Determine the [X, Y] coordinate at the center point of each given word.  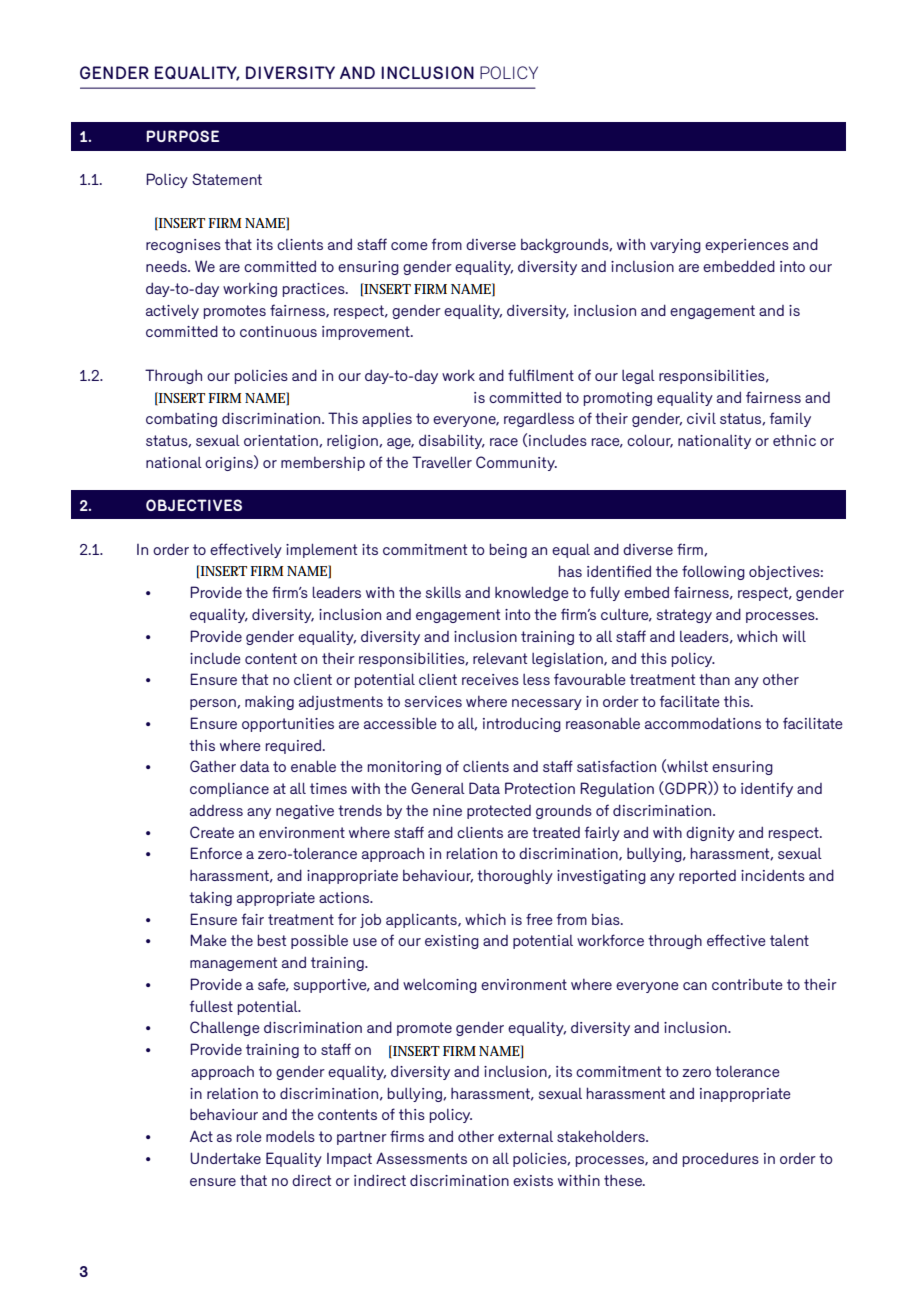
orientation [282, 441]
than [714, 679]
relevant [500, 658]
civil [701, 418]
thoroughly [515, 876]
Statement [227, 179]
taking [210, 898]
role [249, 1136]
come [409, 246]
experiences [747, 246]
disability [452, 441]
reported [707, 877]
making [269, 702]
